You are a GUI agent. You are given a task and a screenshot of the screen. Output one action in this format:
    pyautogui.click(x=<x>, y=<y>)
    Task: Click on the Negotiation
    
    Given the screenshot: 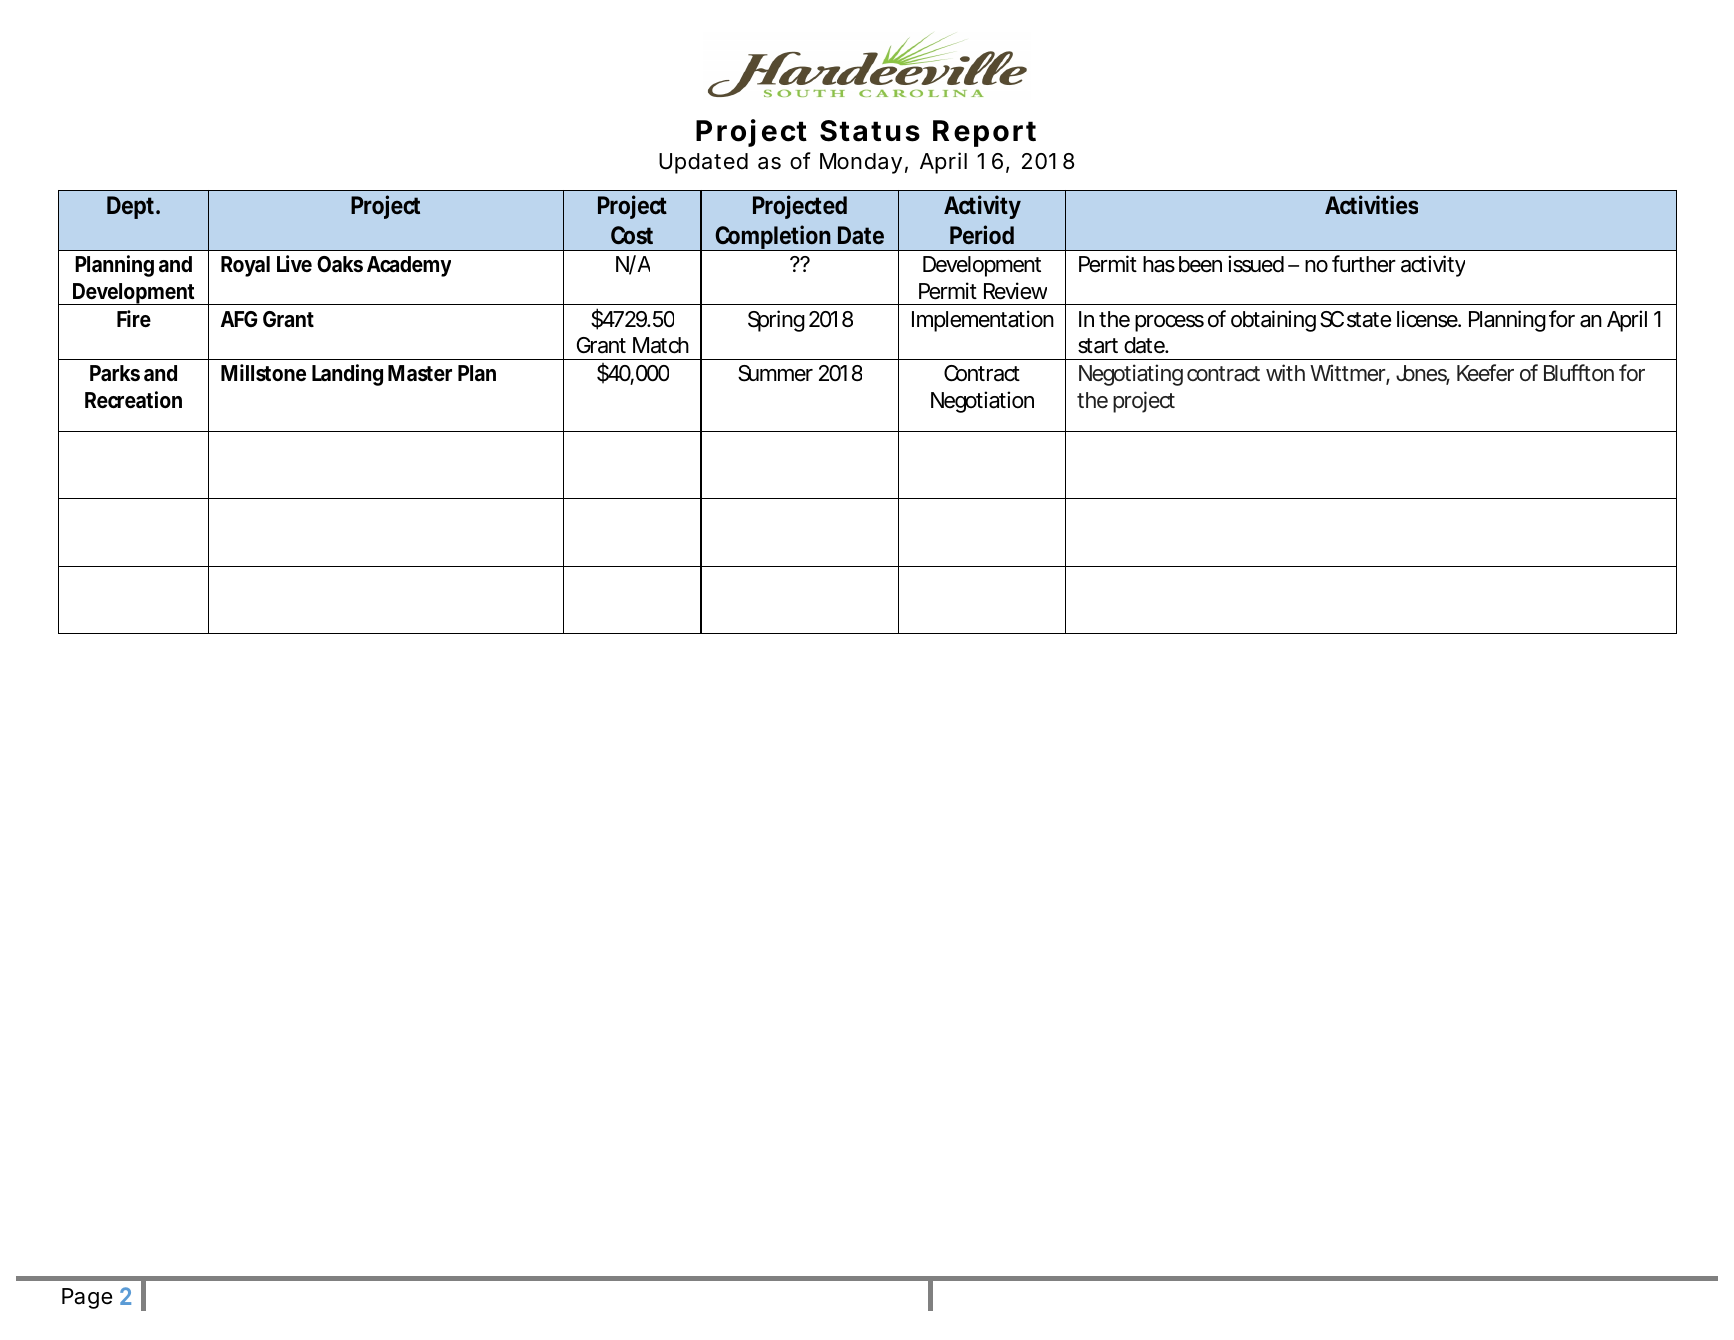 What is the action you would take?
    pyautogui.click(x=982, y=402)
